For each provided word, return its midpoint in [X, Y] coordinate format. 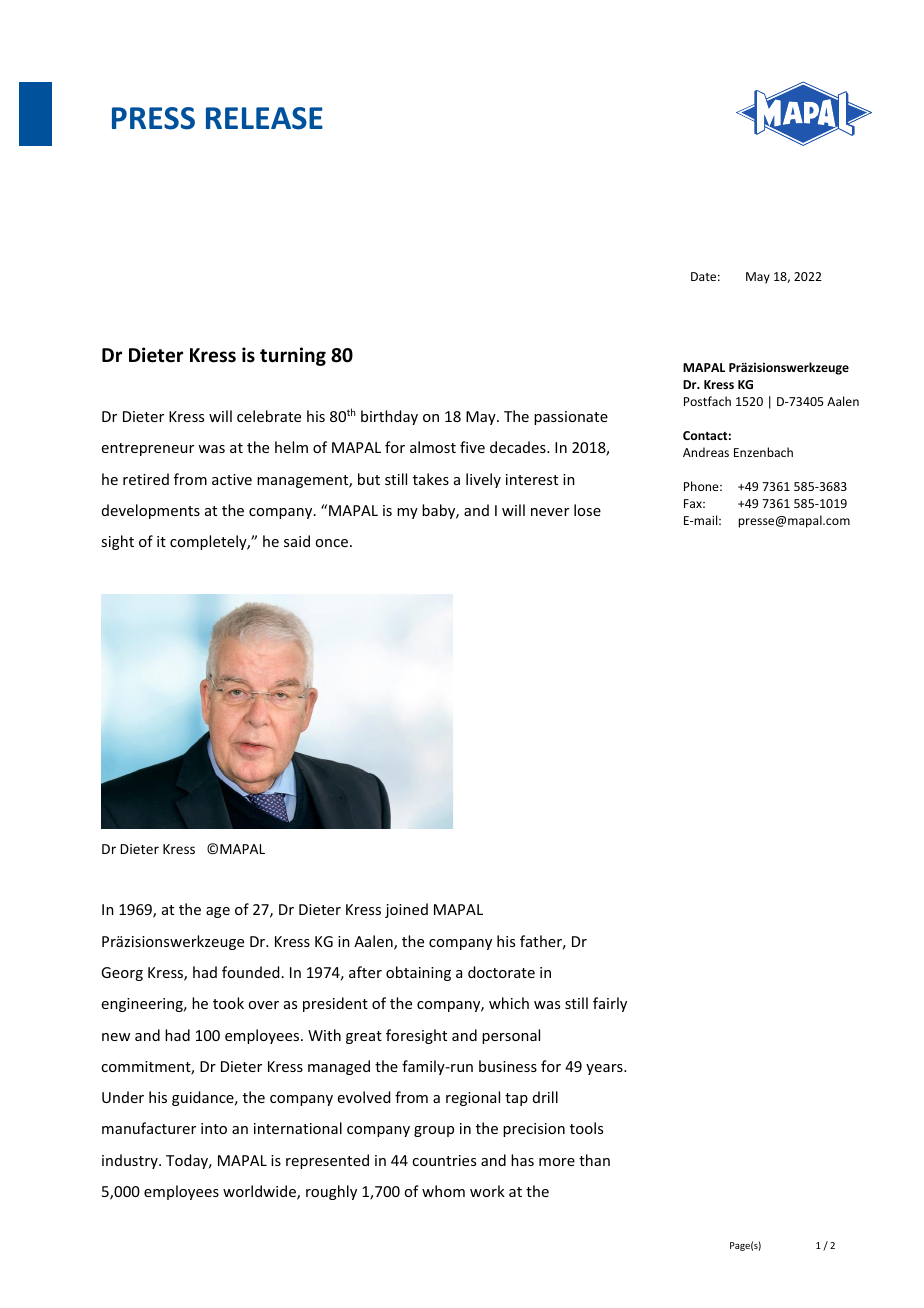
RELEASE [264, 118]
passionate [571, 418]
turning [293, 356]
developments [151, 511]
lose [587, 510]
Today [188, 1161]
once [331, 543]
